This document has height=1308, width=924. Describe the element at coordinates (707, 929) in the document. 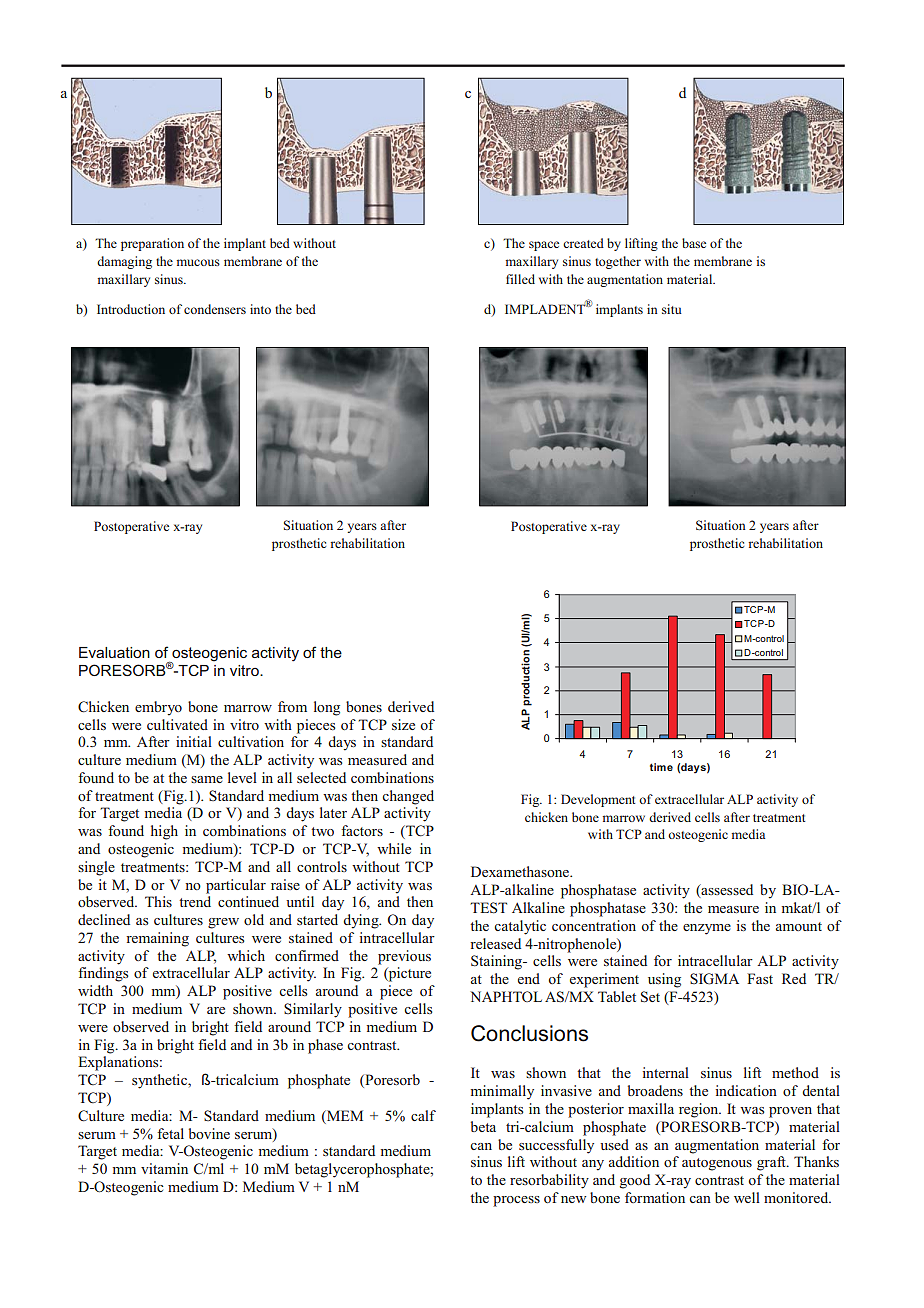

I see `enzyme` at that location.
